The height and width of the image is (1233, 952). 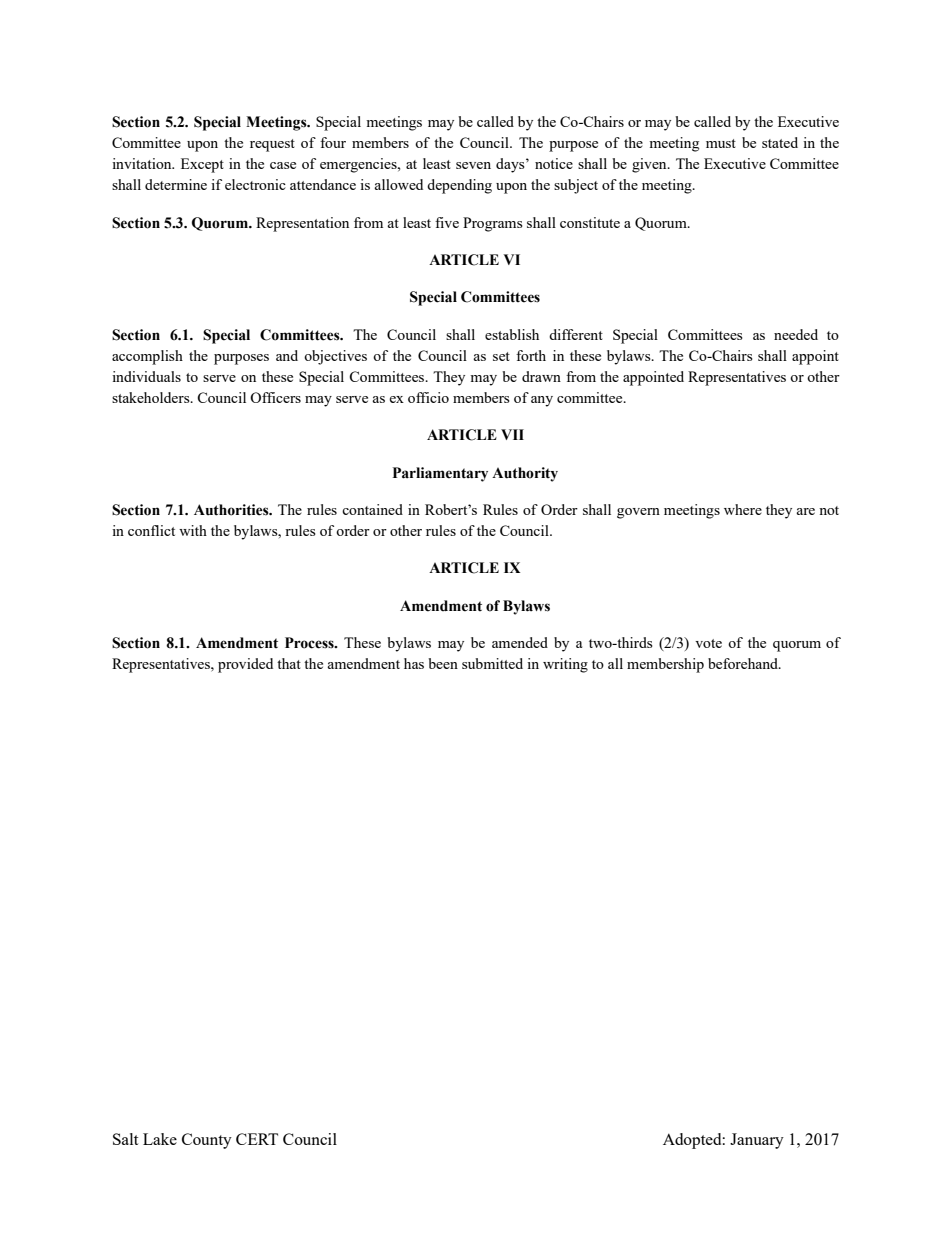 What do you see at coordinates (744, 663) in the image?
I see `beforehand` at bounding box center [744, 663].
